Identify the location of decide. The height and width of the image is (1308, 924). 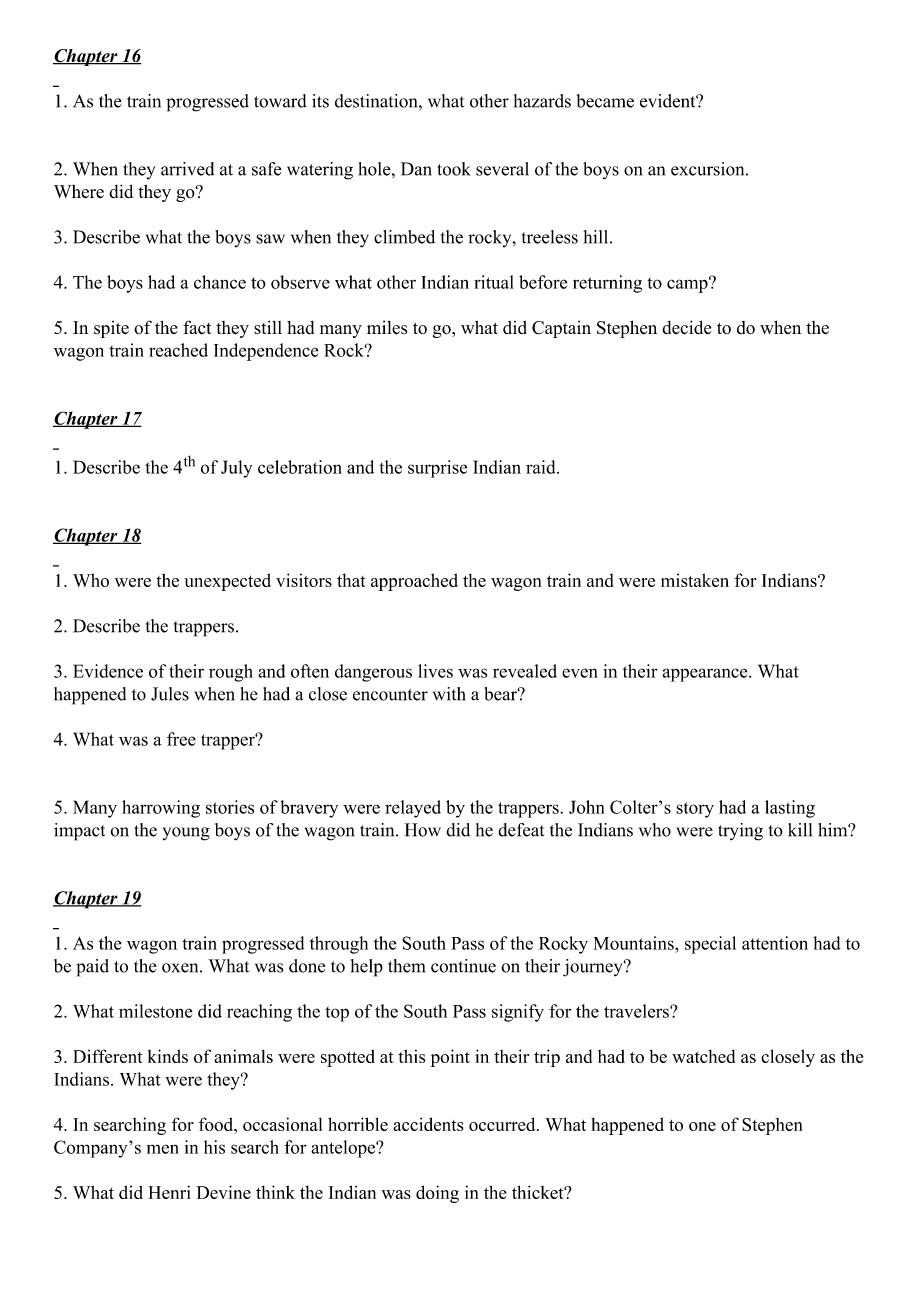
(686, 327).
